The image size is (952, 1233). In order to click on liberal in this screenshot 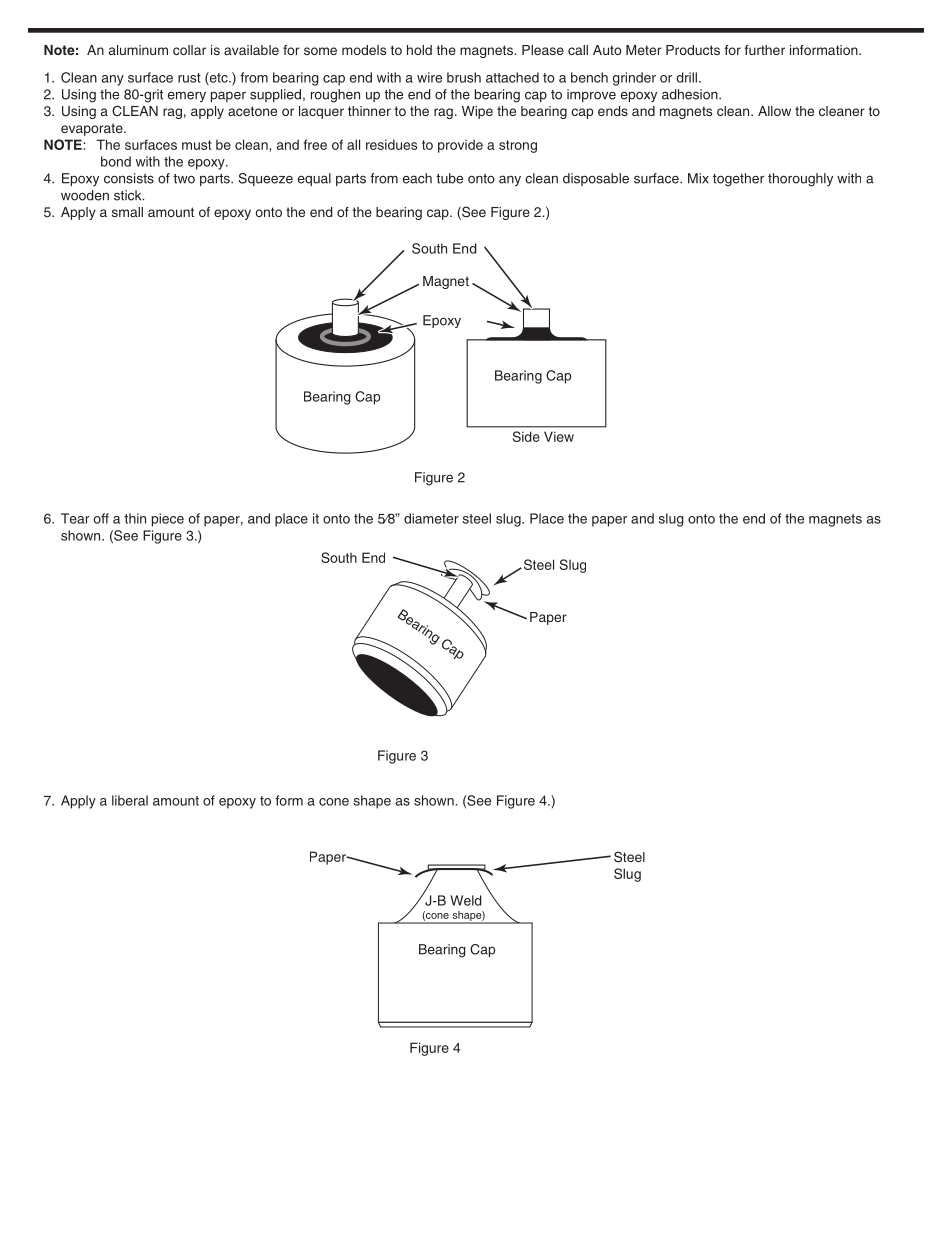, I will do `click(130, 800)`.
